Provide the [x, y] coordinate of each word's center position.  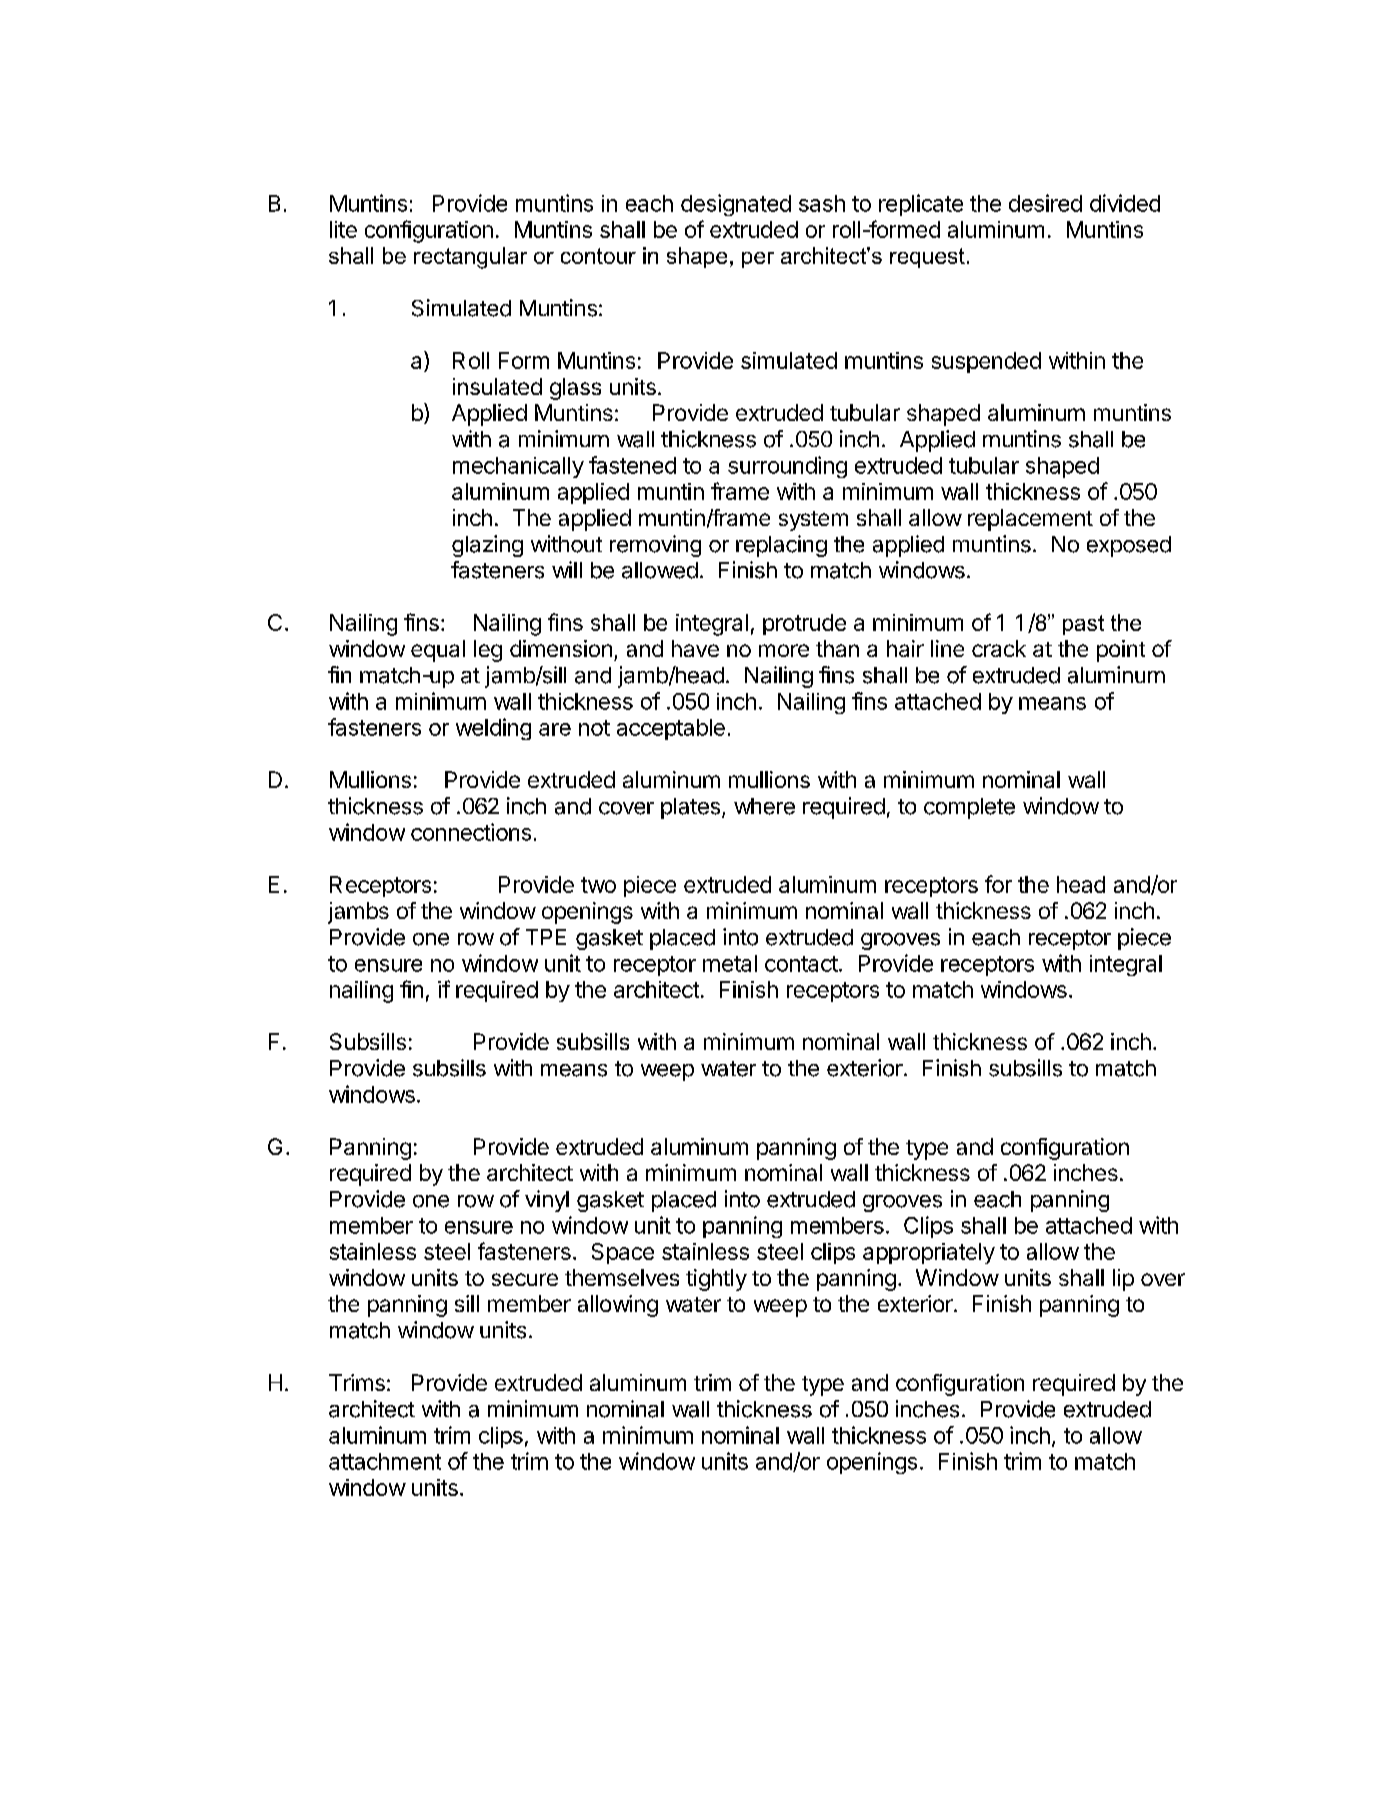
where [764, 806]
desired [1045, 203]
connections [471, 832]
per [758, 260]
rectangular [470, 258]
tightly [716, 1280]
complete [969, 808]
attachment [385, 1461]
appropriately [929, 1253]
